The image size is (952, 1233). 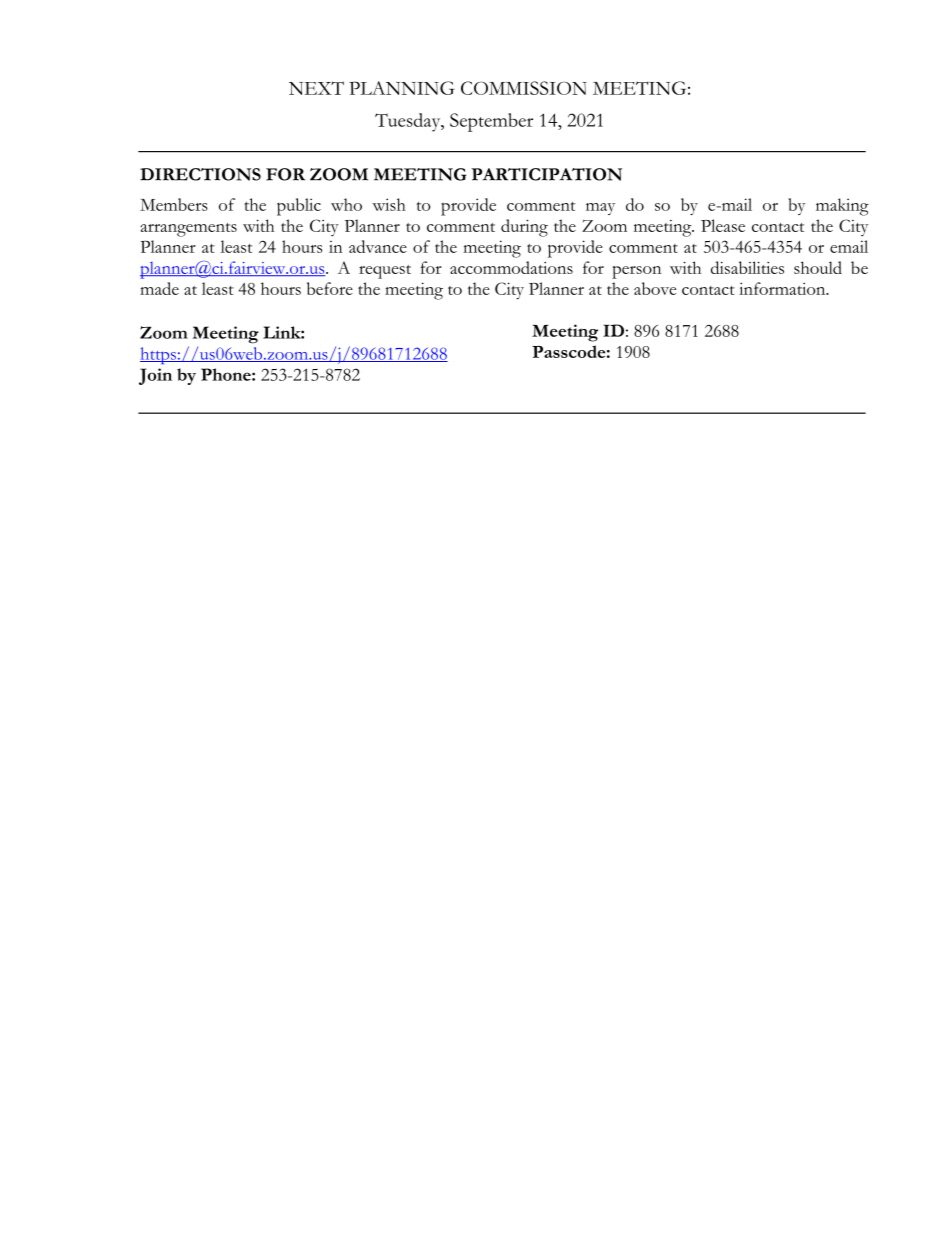 What do you see at coordinates (155, 376) in the screenshot?
I see `Join` at bounding box center [155, 376].
